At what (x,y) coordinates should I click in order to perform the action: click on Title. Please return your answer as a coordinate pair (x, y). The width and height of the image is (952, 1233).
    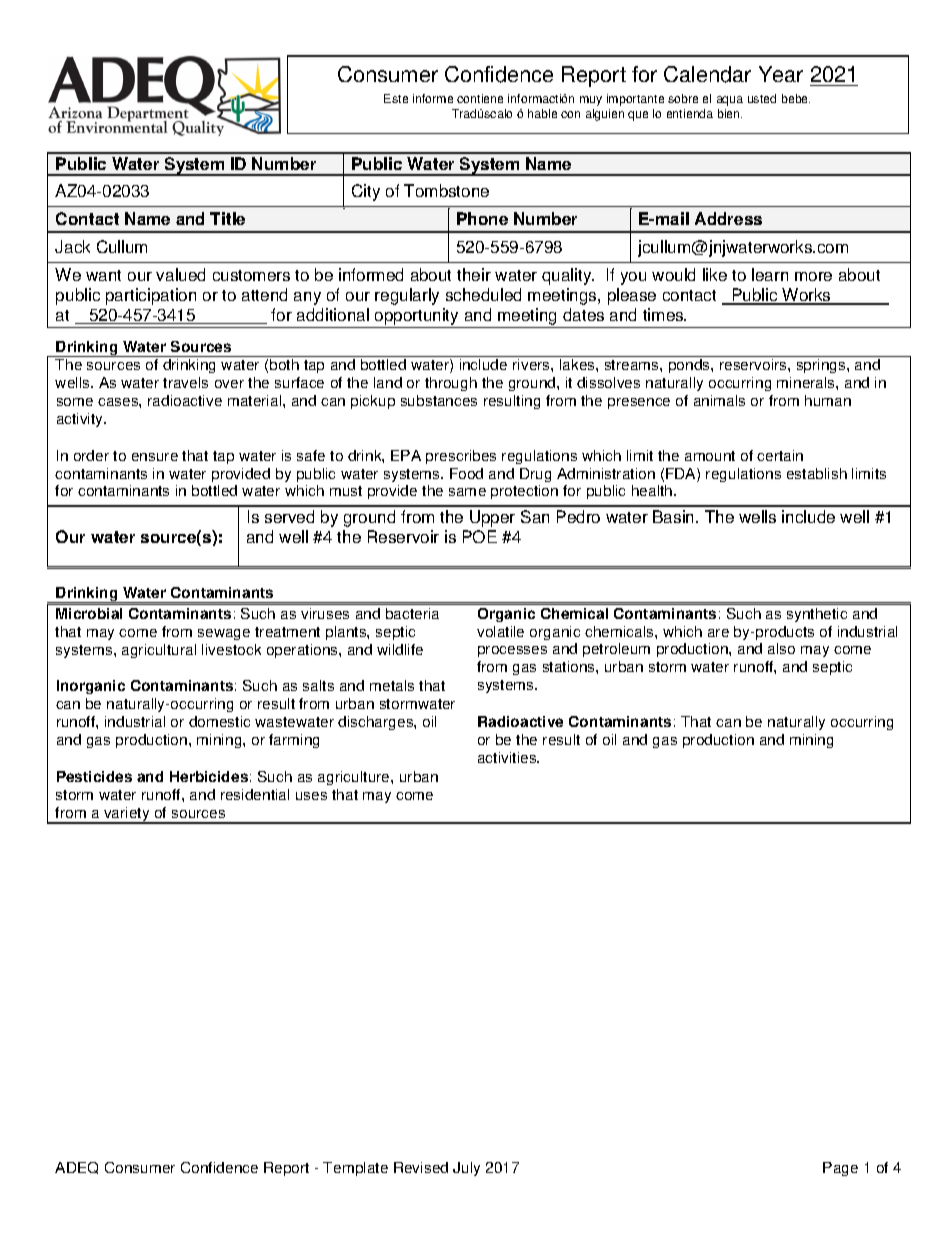
    Looking at the image, I should click on (227, 218).
